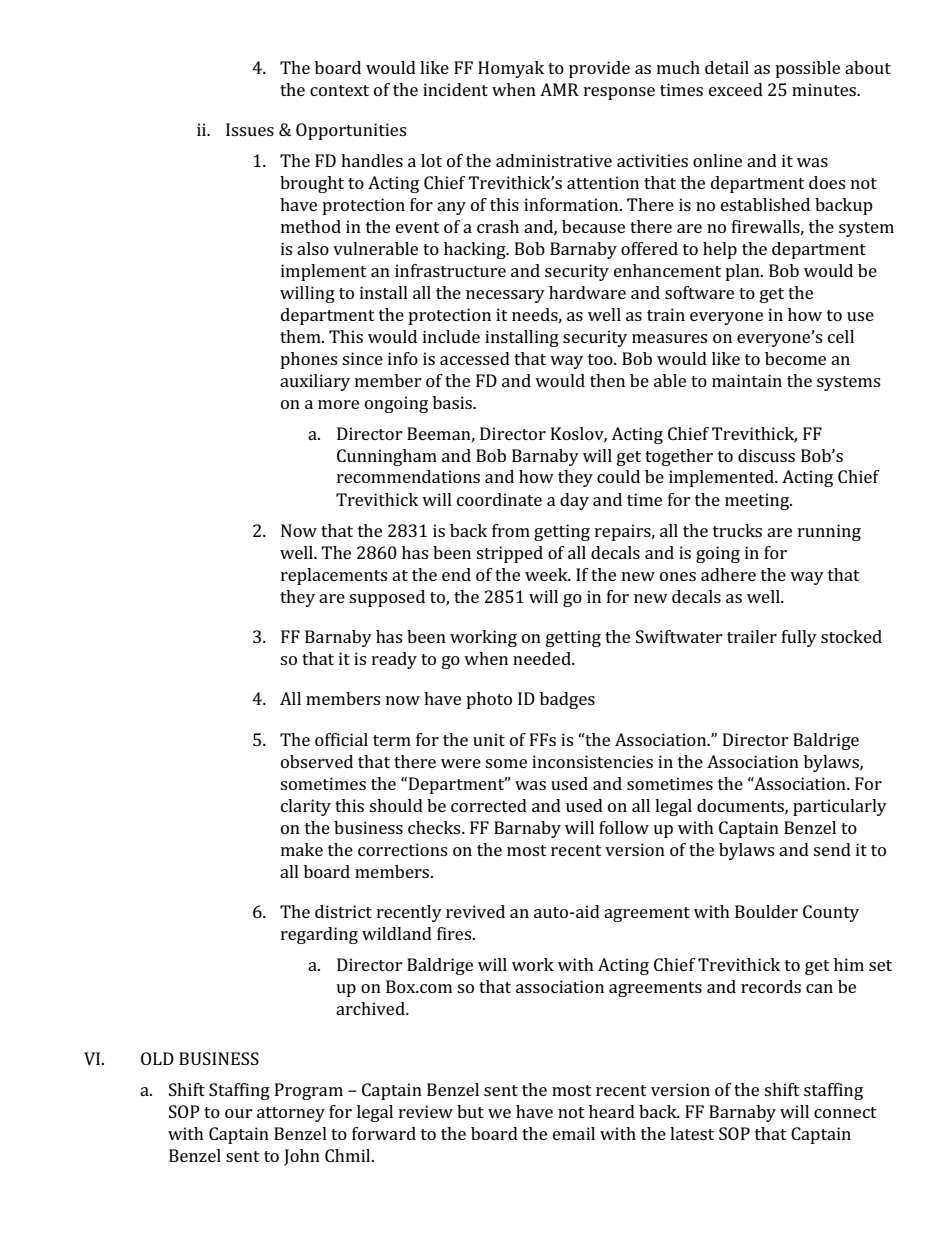 The height and width of the screenshot is (1233, 952). I want to click on week, so click(547, 574).
